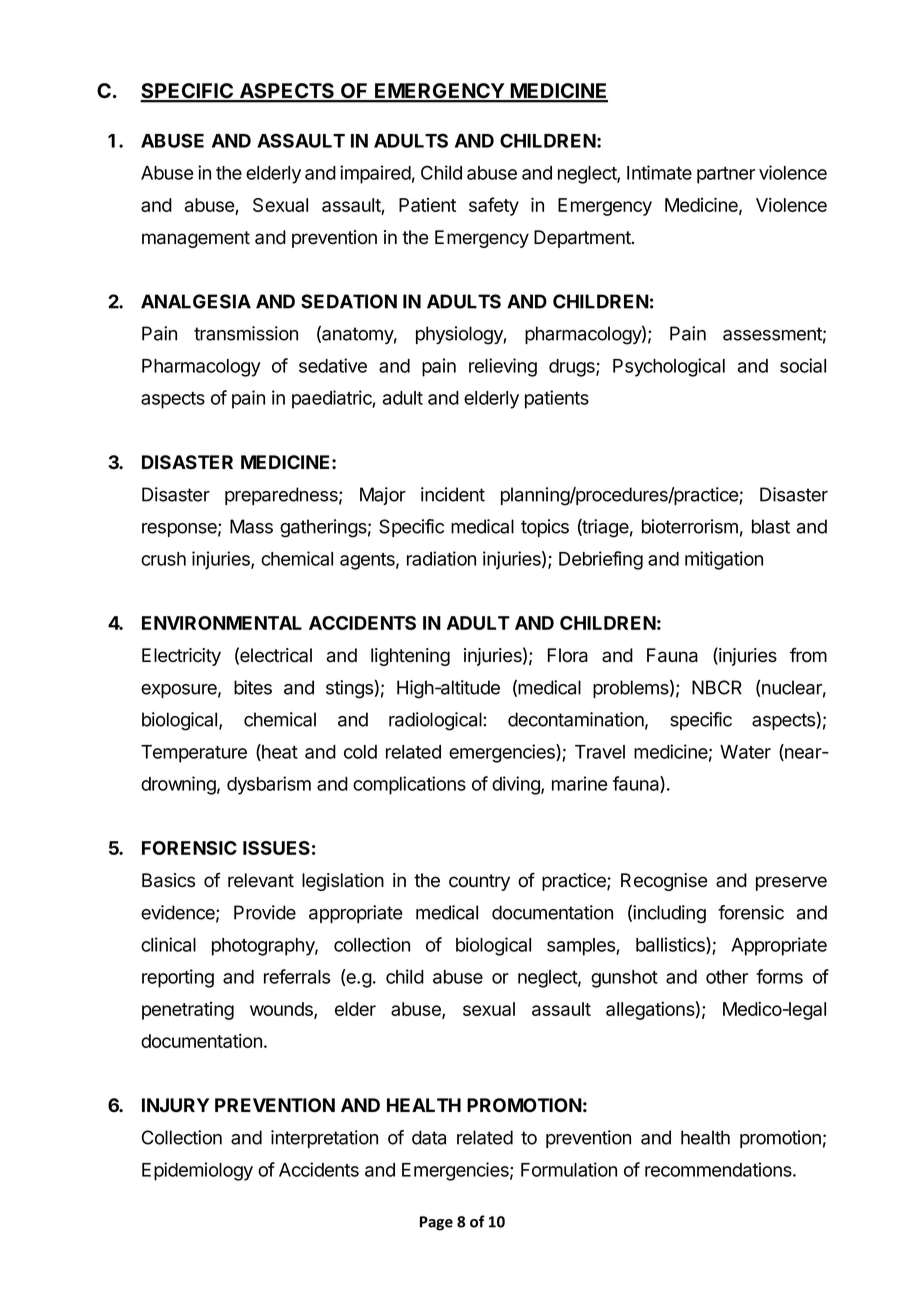  What do you see at coordinates (197, 1171) in the document?
I see `Epidemiology` at bounding box center [197, 1171].
